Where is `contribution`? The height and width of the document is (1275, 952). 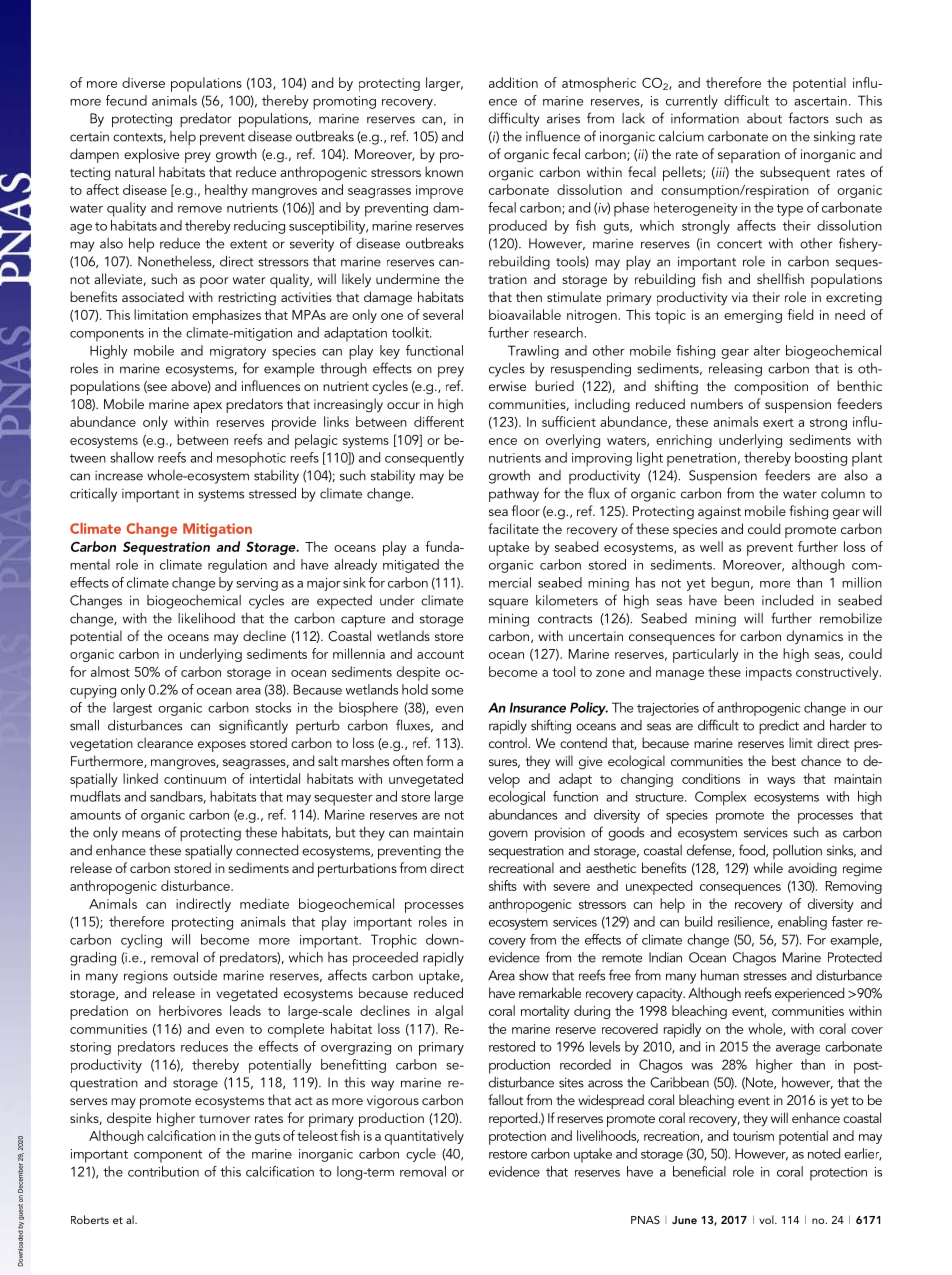
contribution is located at coordinates (163, 1171).
